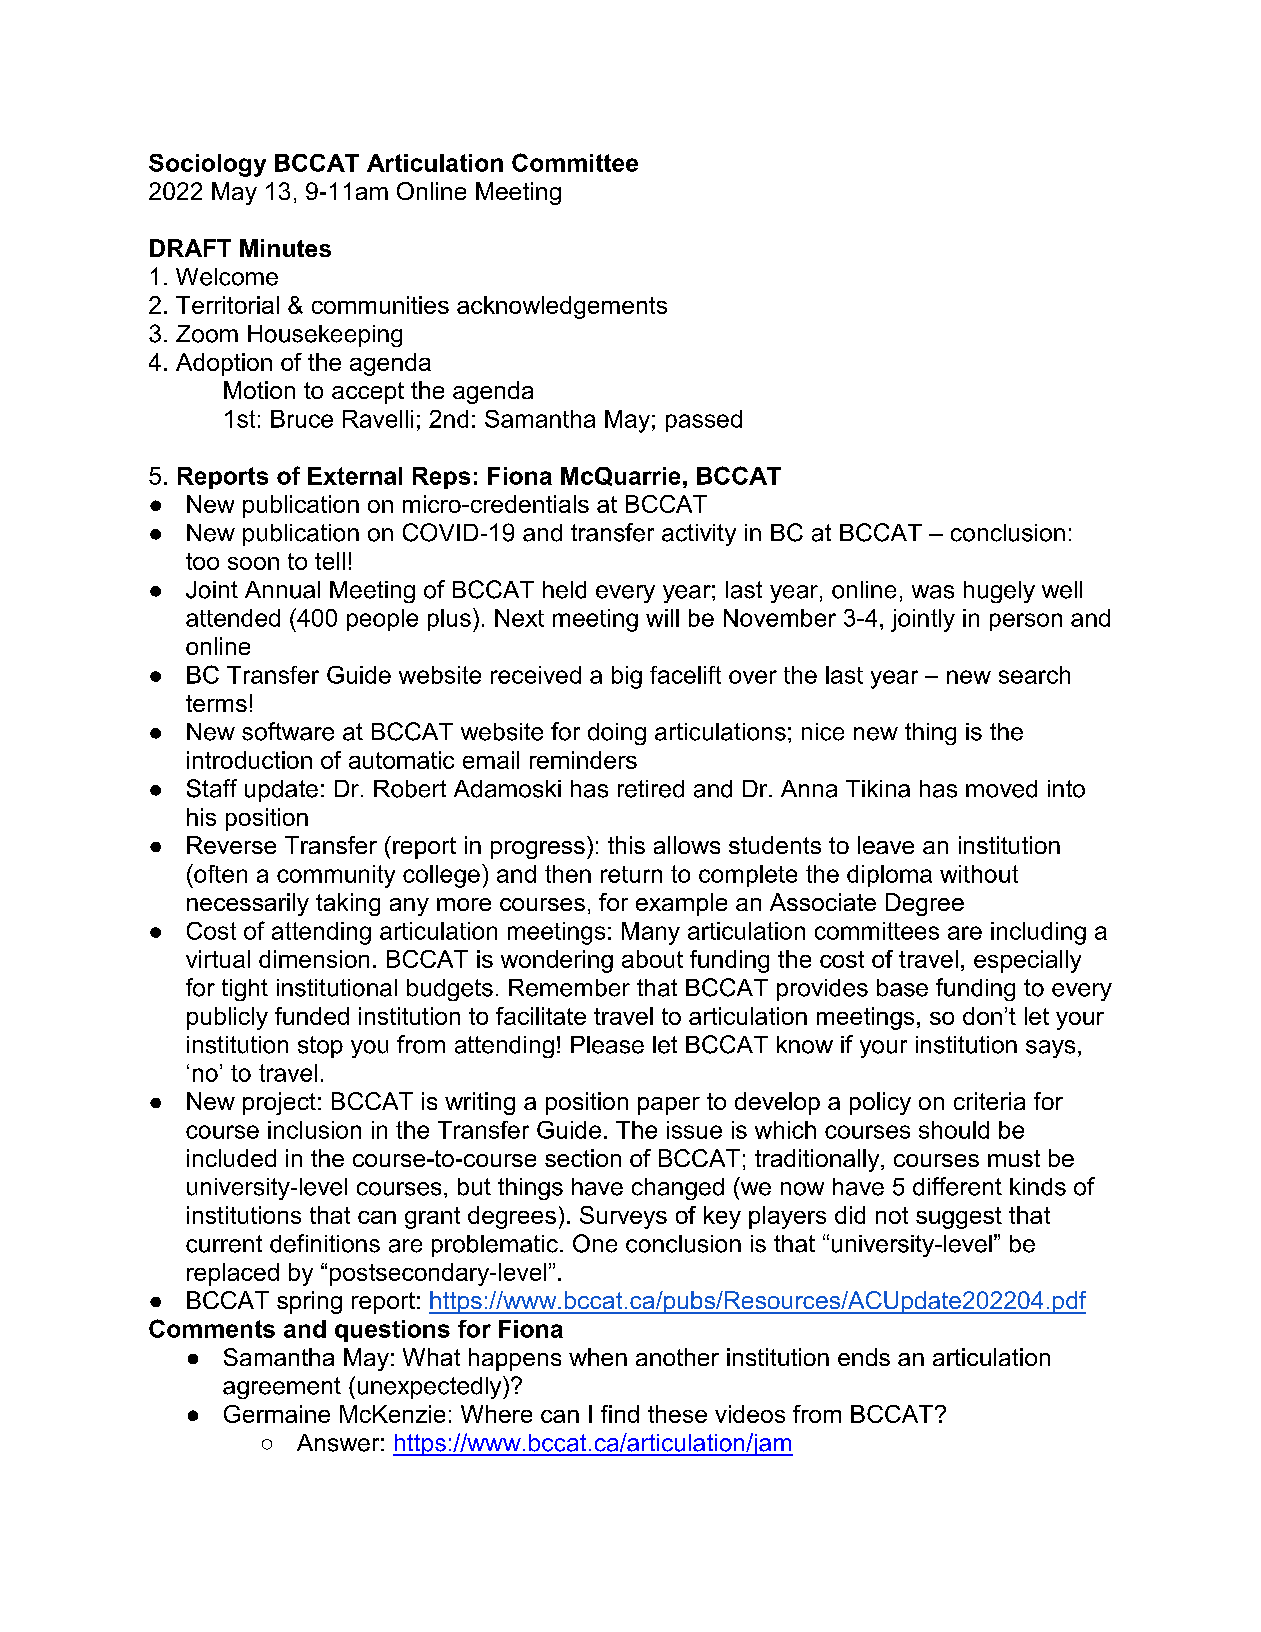 This screenshot has height=1632, width=1261. What do you see at coordinates (285, 248) in the screenshot?
I see `Minutes` at bounding box center [285, 248].
